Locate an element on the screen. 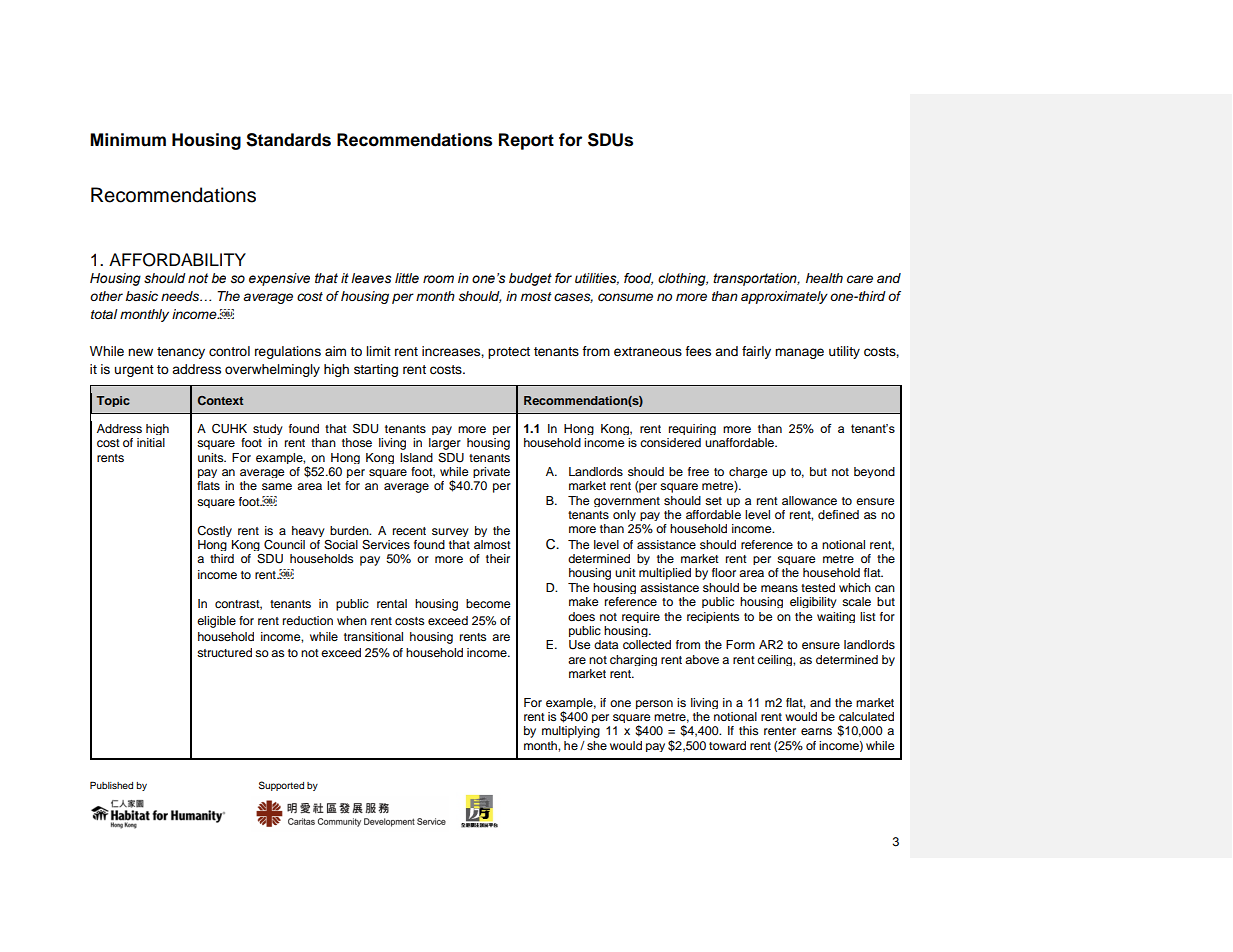 The height and width of the screenshot is (952, 1233). Report is located at coordinates (526, 141).
